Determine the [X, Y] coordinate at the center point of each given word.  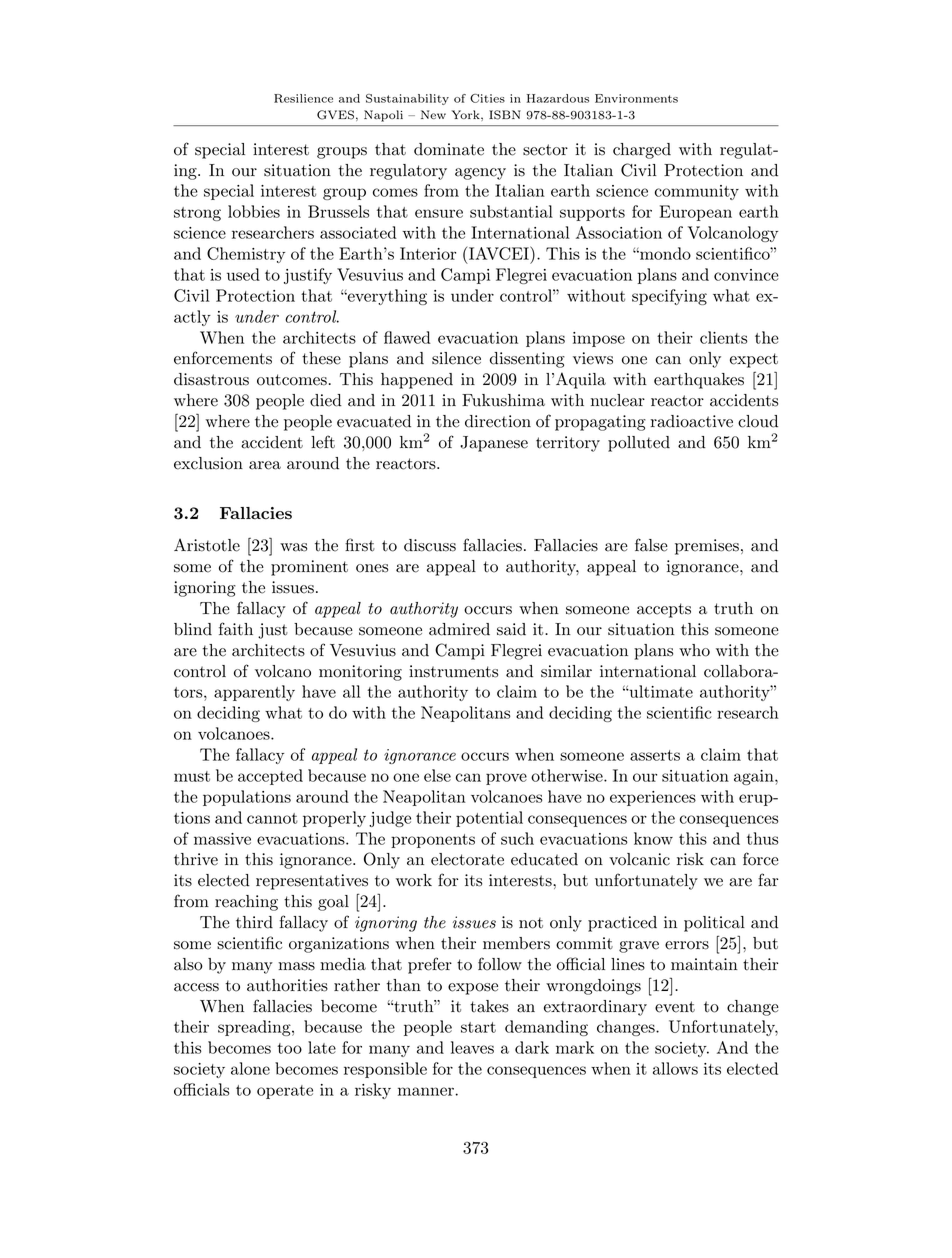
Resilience [303, 98]
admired [459, 629]
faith [236, 629]
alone [250, 1068]
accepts [664, 610]
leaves [472, 1047]
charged [642, 151]
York [467, 114]
